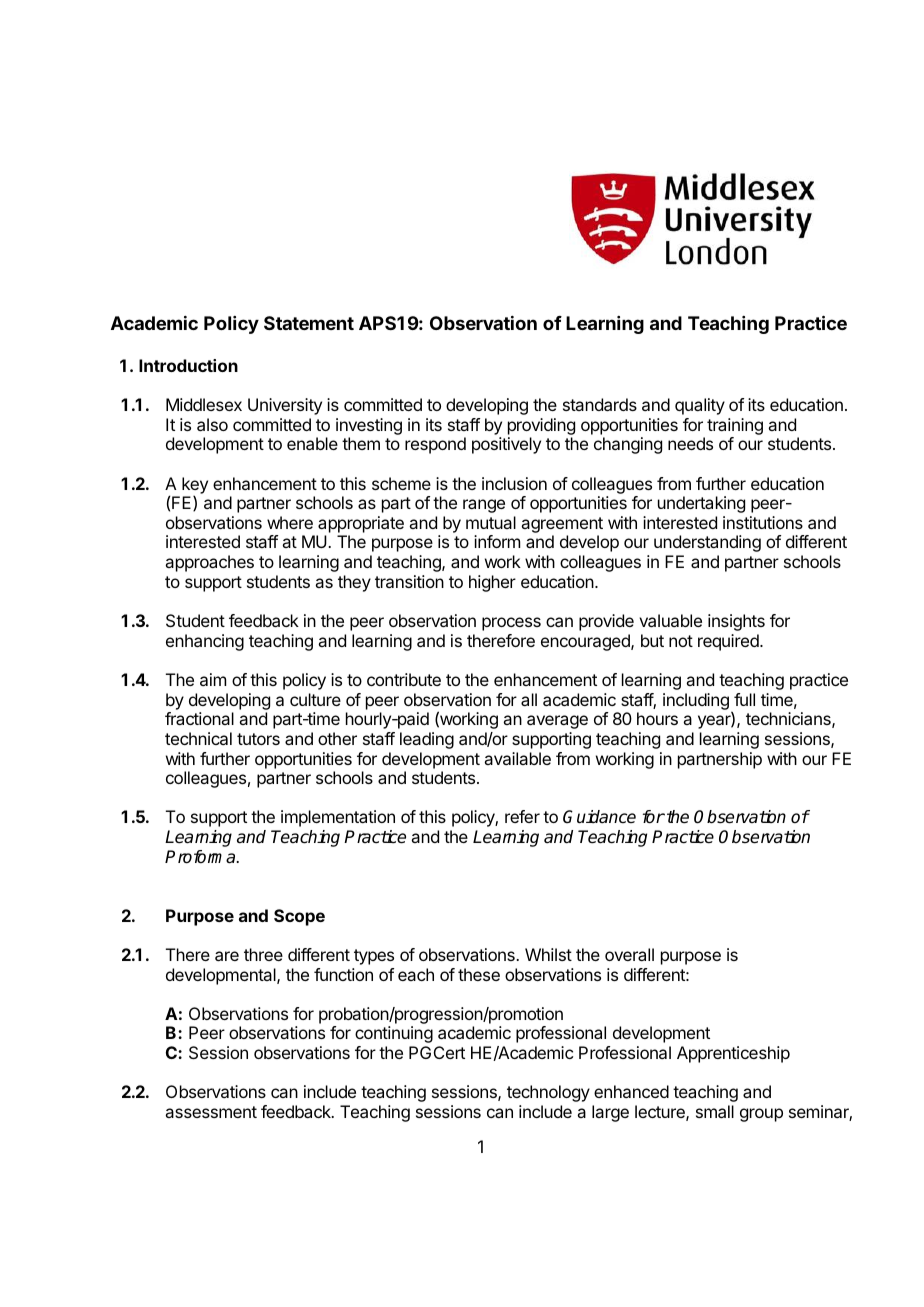 Image resolution: width=924 pixels, height=1307 pixels. What do you see at coordinates (696, 701) in the page?
I see `including` at bounding box center [696, 701].
